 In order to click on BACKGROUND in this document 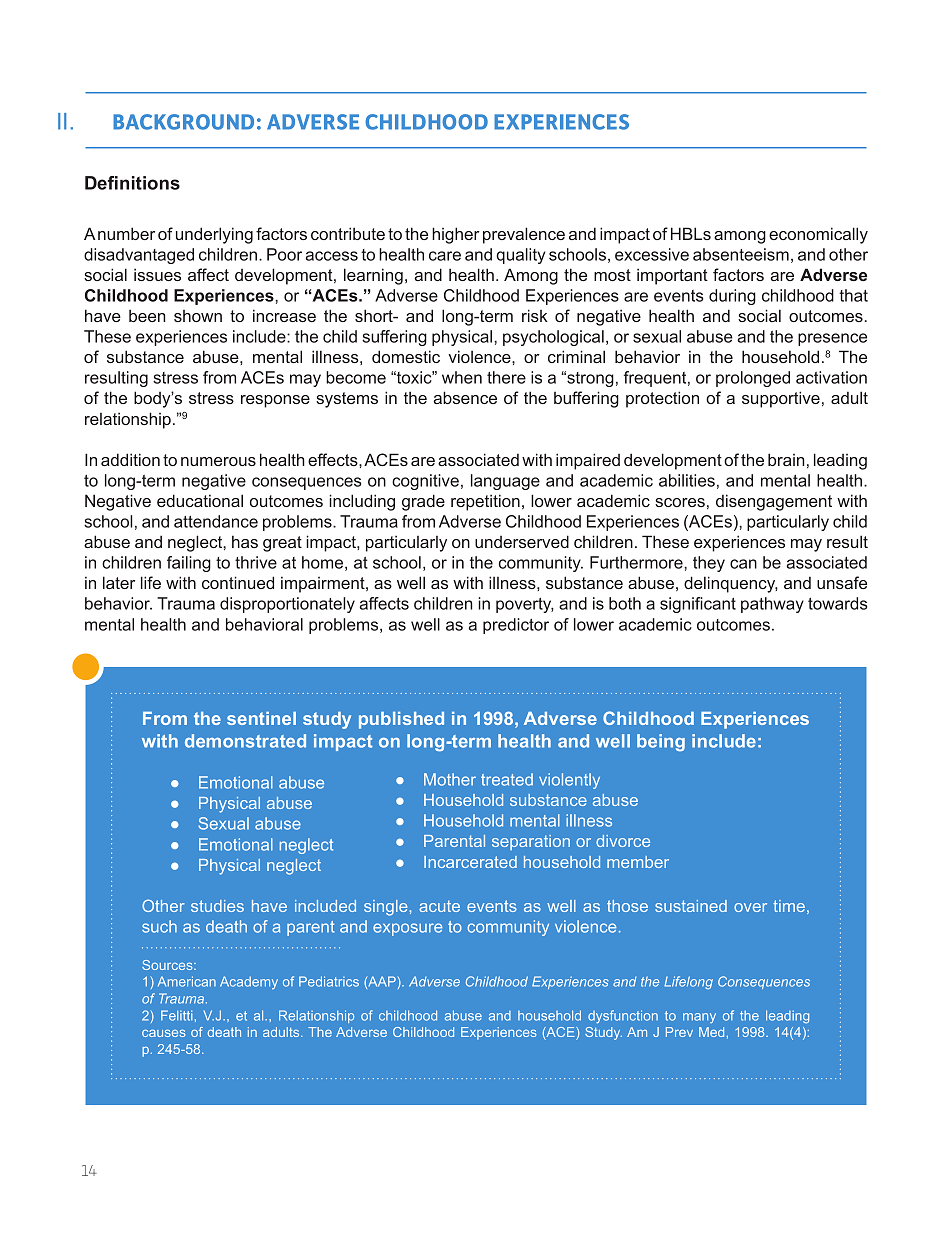, I will do `click(183, 122)`.
